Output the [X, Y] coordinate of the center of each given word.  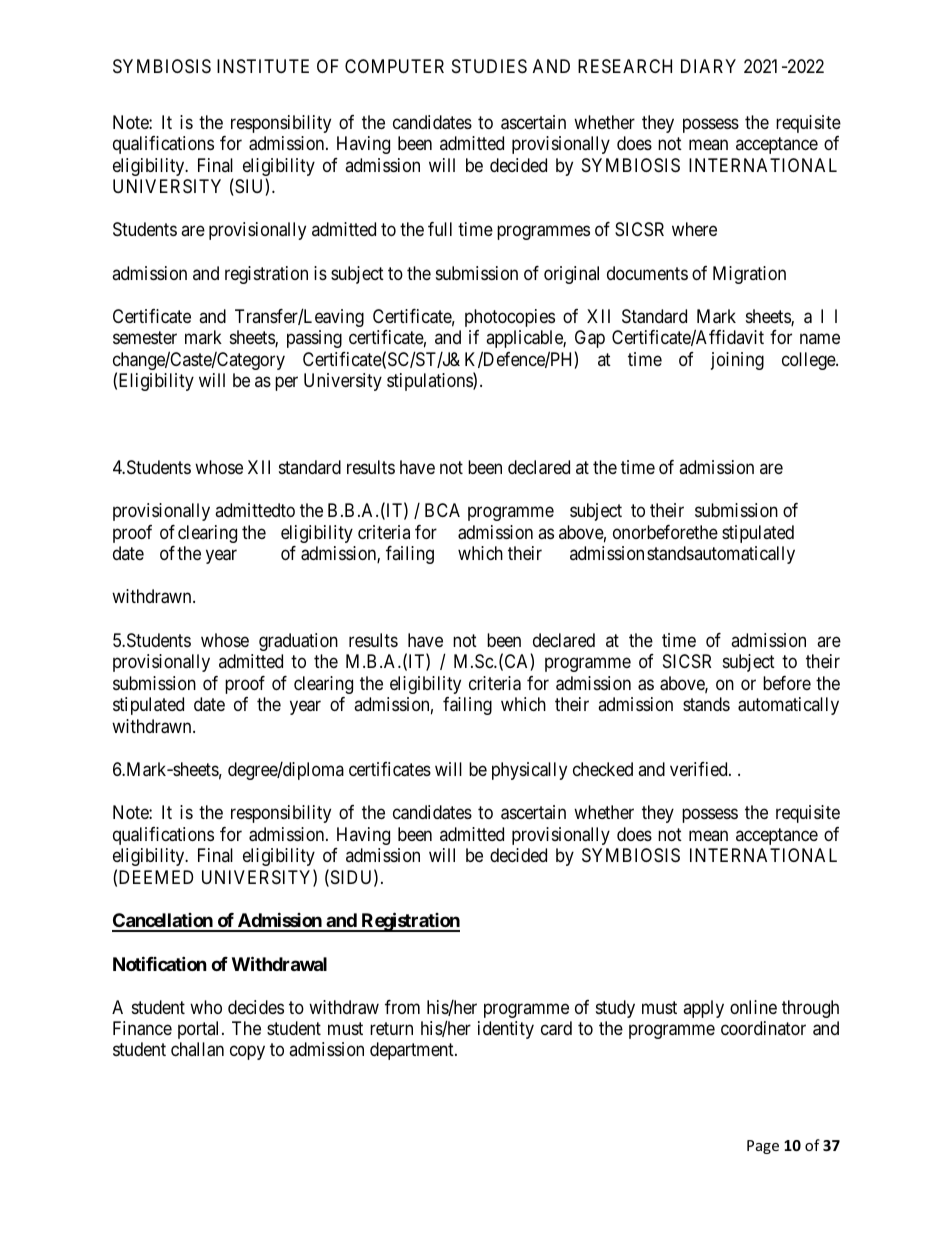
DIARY [708, 66]
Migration [749, 275]
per [286, 384]
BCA [442, 510]
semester [145, 338]
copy [247, 1053]
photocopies [510, 318]
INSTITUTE [263, 66]
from [402, 1007]
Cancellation [163, 922]
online [753, 1007]
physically [529, 771]
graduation [298, 642]
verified [700, 769]
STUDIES [489, 66]
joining [737, 361]
